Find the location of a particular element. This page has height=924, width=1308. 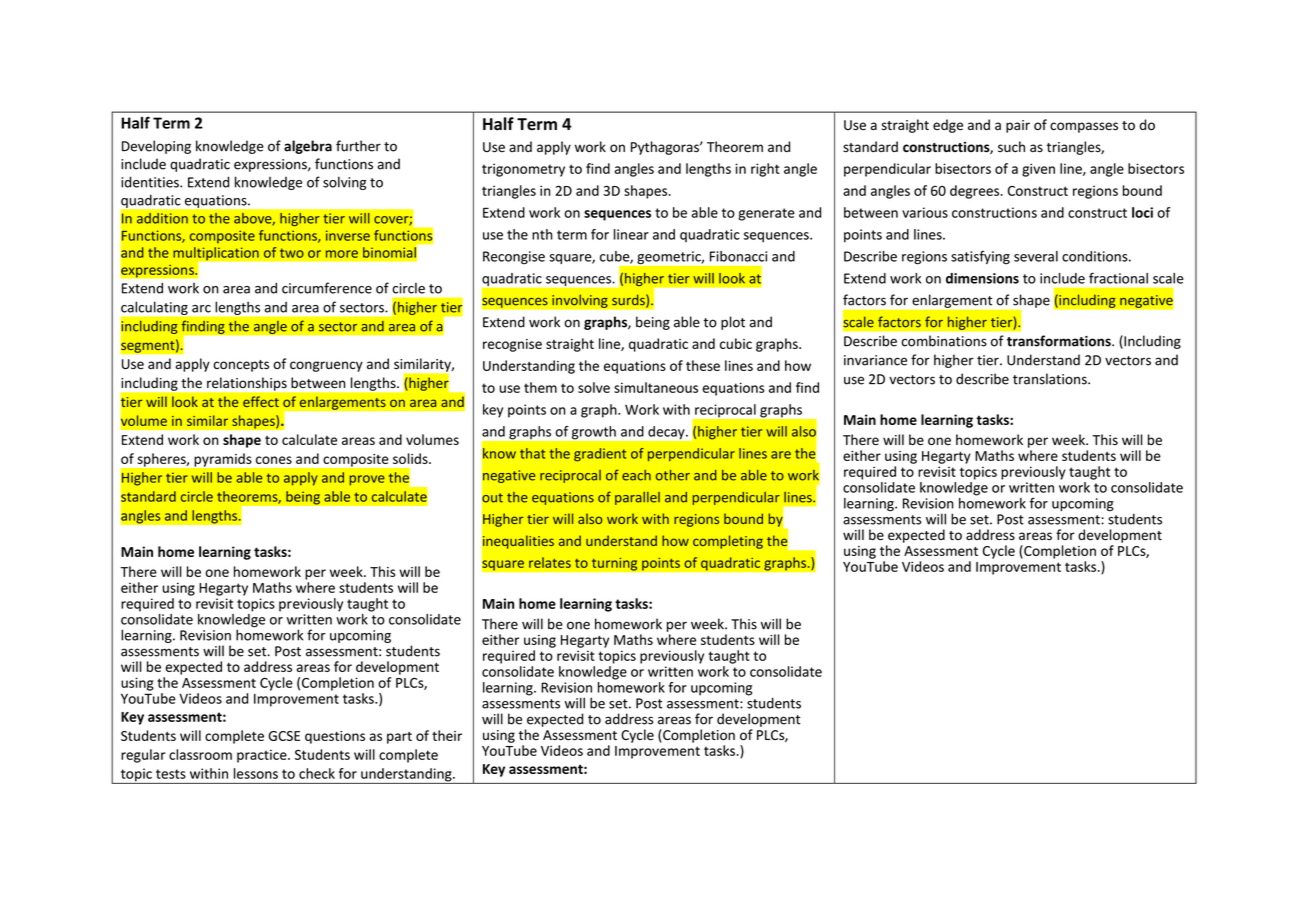

relationships is located at coordinates (247, 384).
